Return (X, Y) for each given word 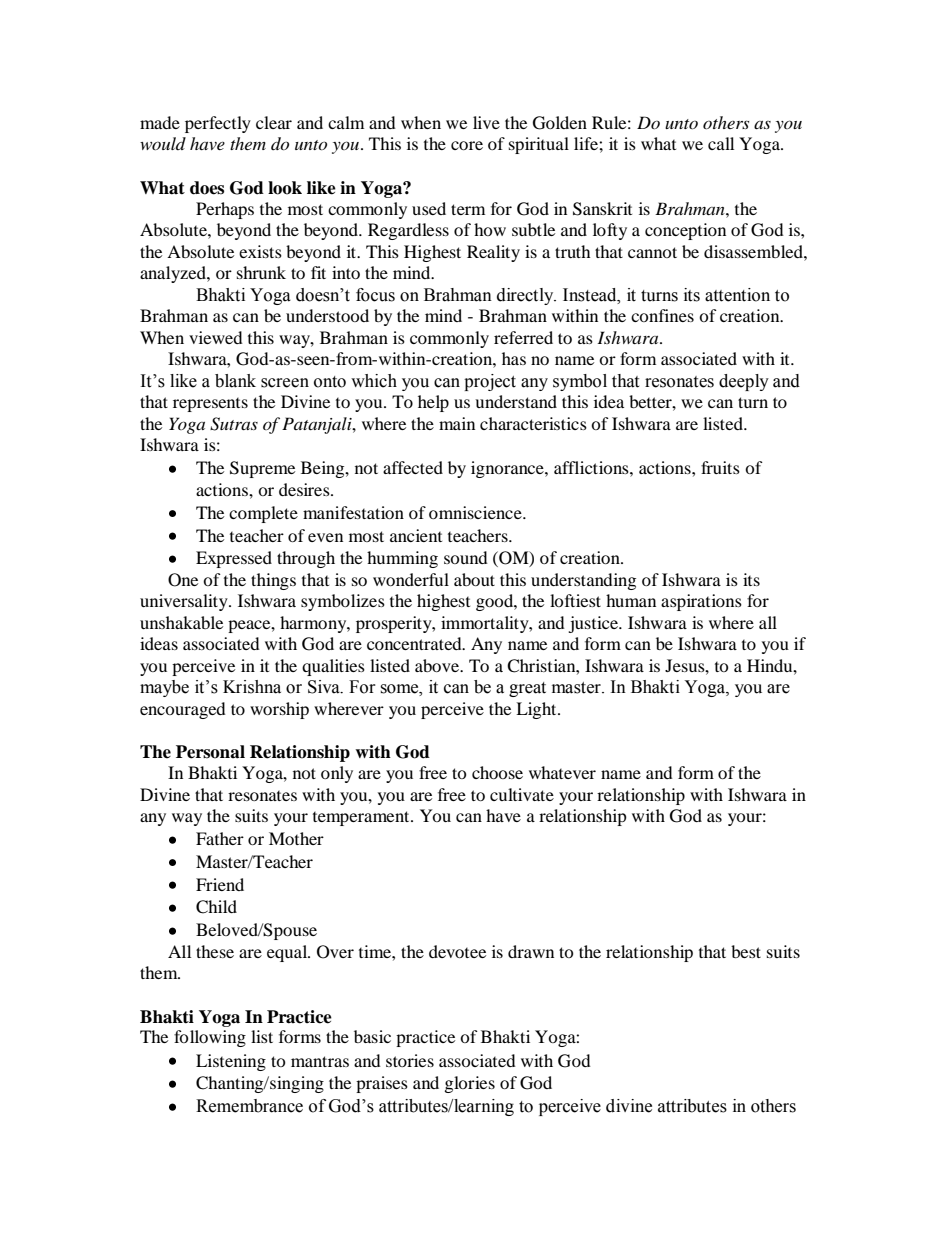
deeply (744, 382)
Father (220, 838)
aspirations (701, 602)
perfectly (218, 124)
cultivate (522, 794)
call (721, 143)
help (433, 403)
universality (185, 602)
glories (470, 1084)
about (474, 579)
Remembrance (249, 1106)
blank (235, 381)
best (746, 951)
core (467, 145)
